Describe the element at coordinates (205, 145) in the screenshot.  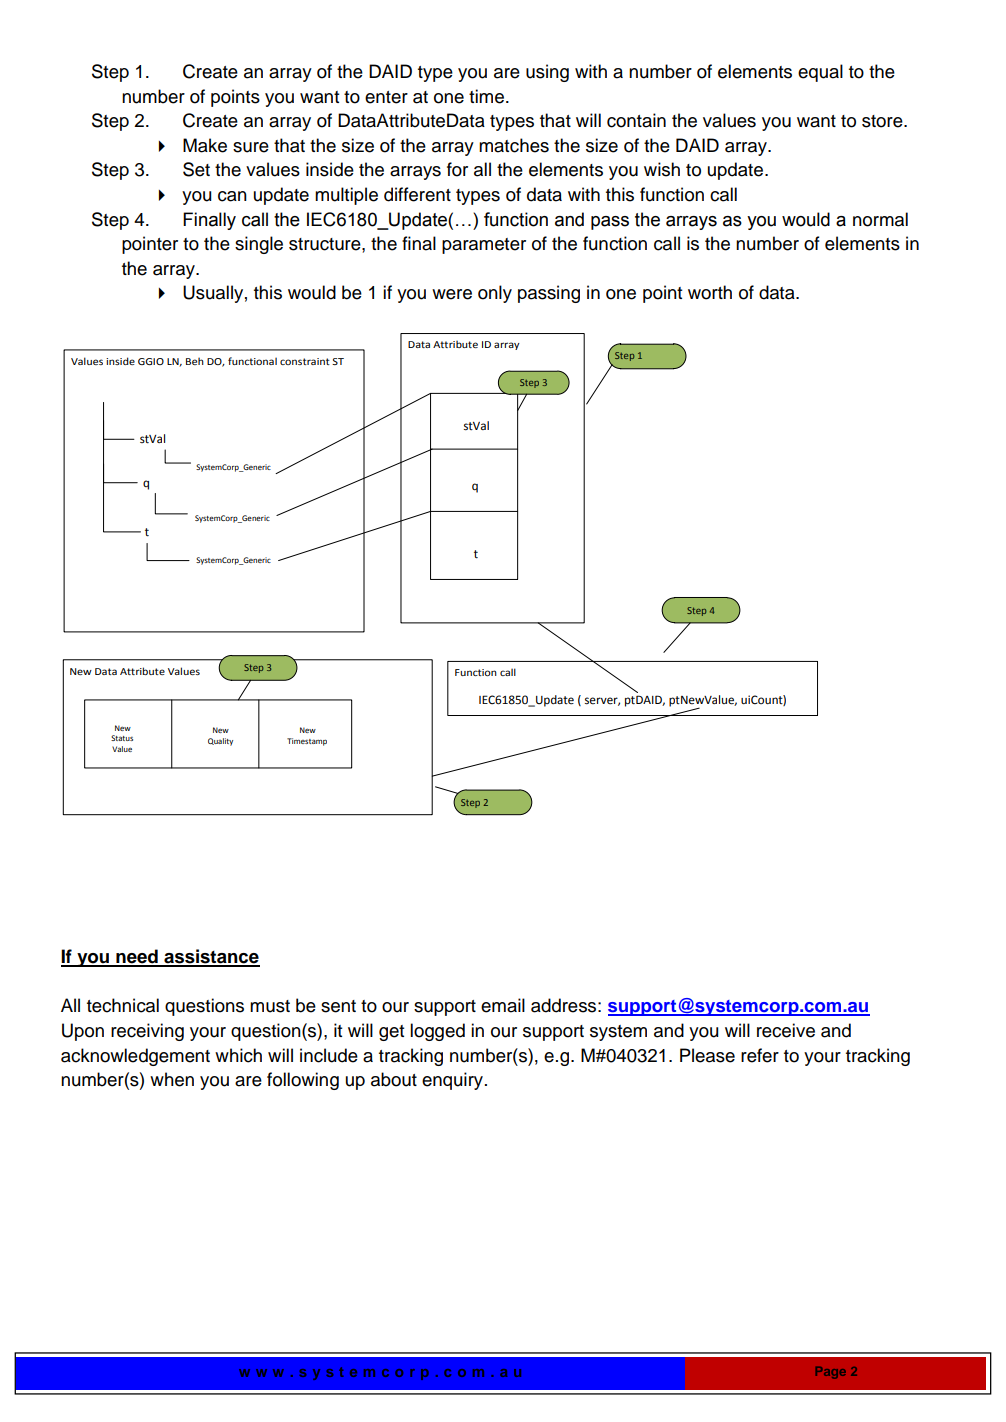
I see `Make` at that location.
